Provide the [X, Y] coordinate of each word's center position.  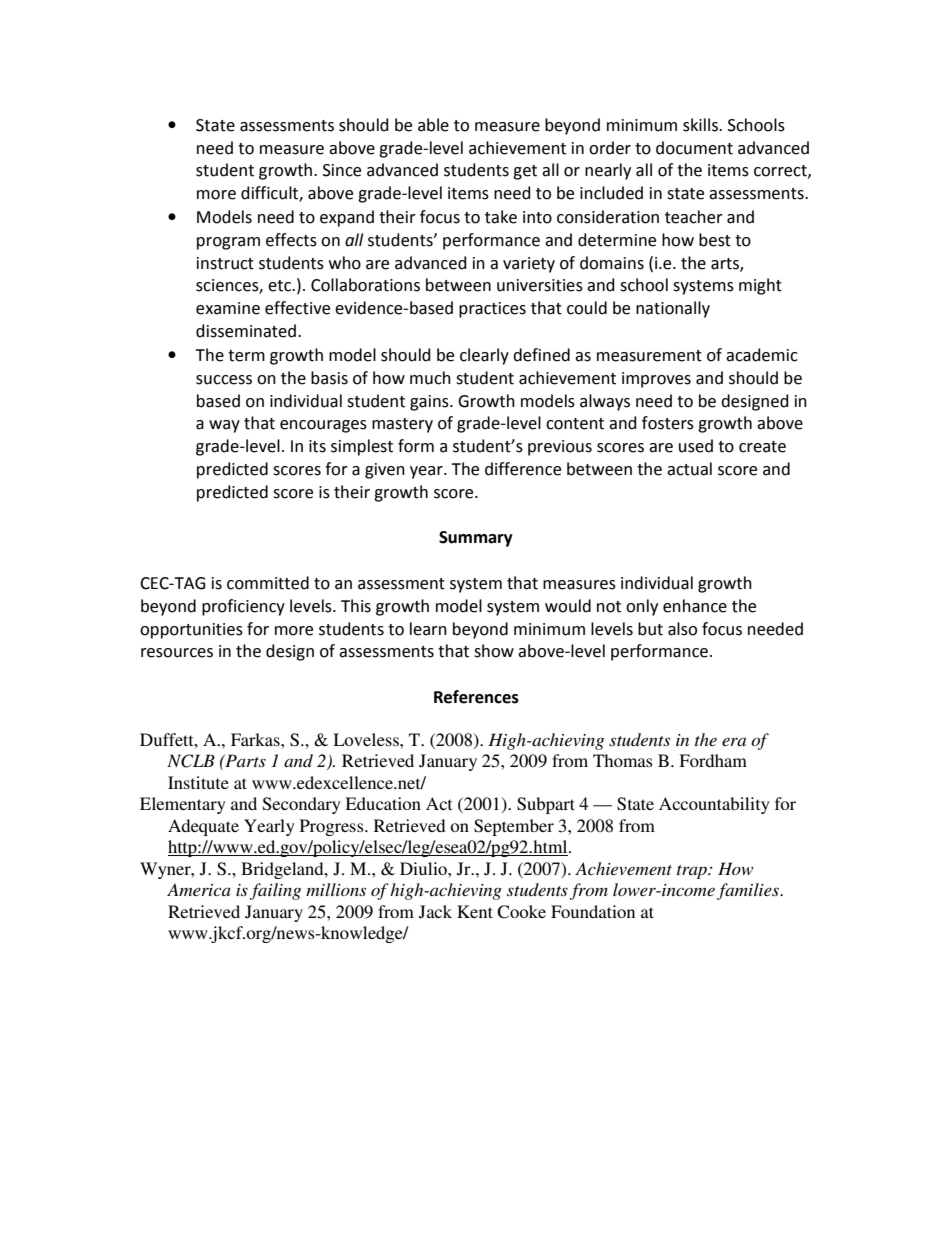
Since [342, 170]
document [694, 148]
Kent [475, 911]
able [433, 125]
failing [275, 891]
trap [693, 872]
